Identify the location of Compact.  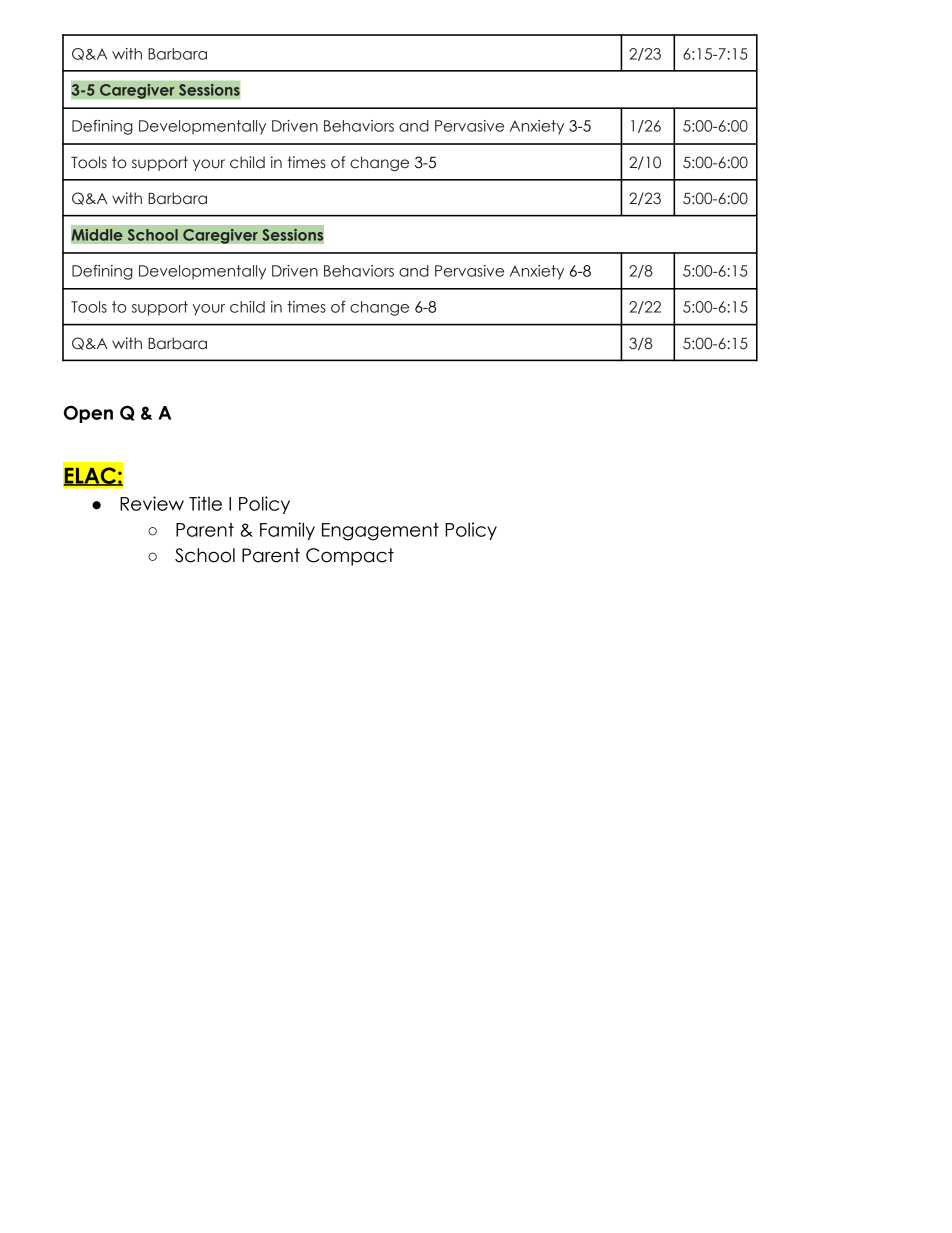
(350, 557).
